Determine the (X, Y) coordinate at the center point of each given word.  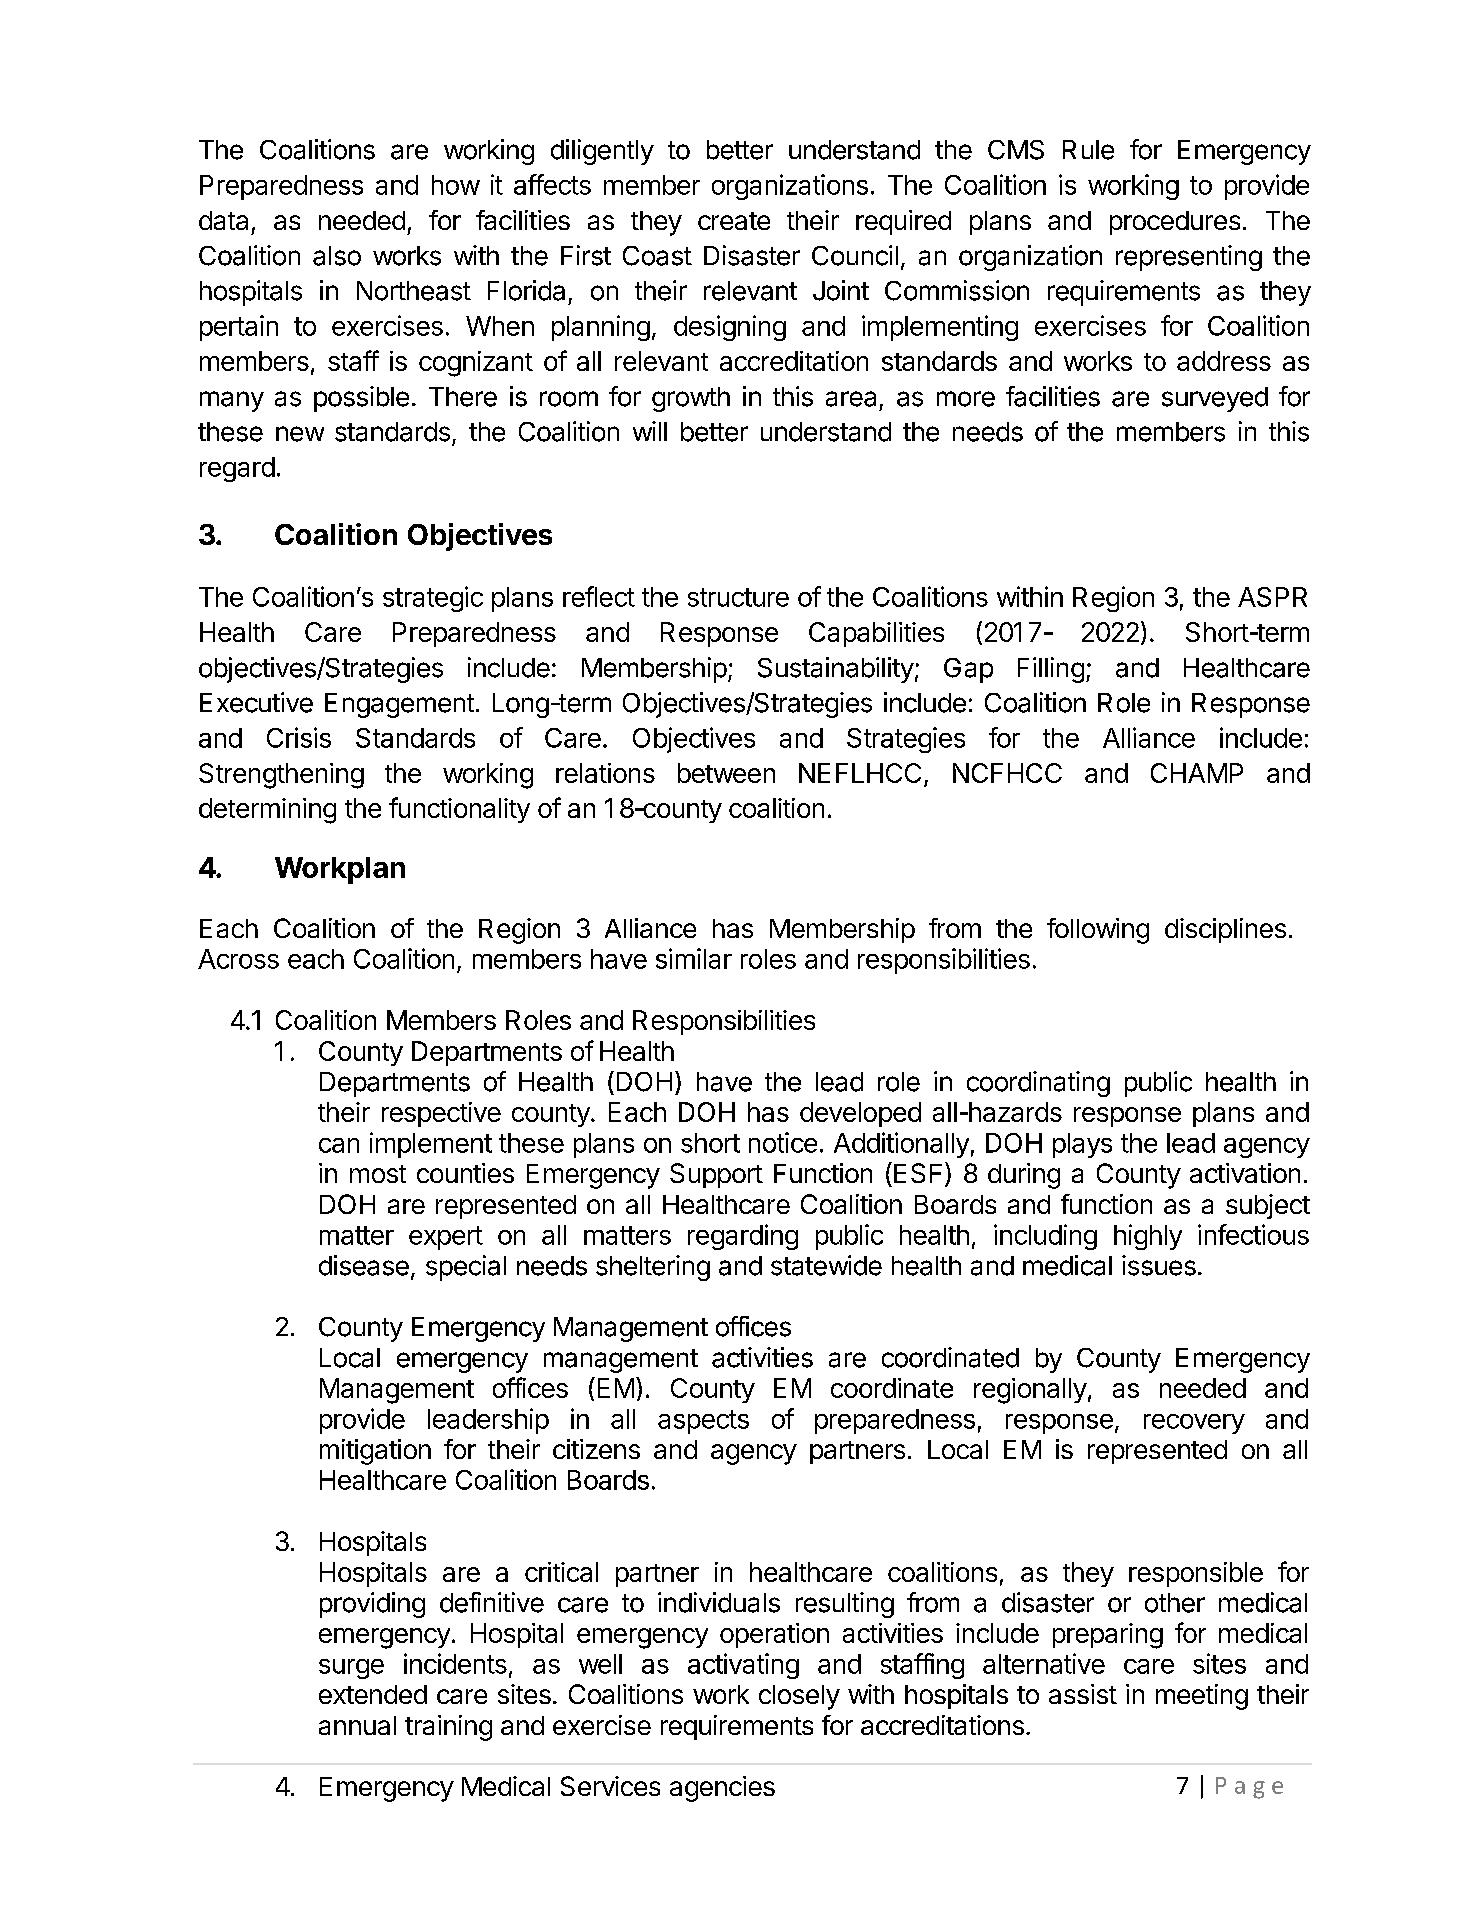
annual (357, 1725)
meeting (1202, 1697)
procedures (1175, 223)
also (337, 256)
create (734, 221)
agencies (722, 1789)
